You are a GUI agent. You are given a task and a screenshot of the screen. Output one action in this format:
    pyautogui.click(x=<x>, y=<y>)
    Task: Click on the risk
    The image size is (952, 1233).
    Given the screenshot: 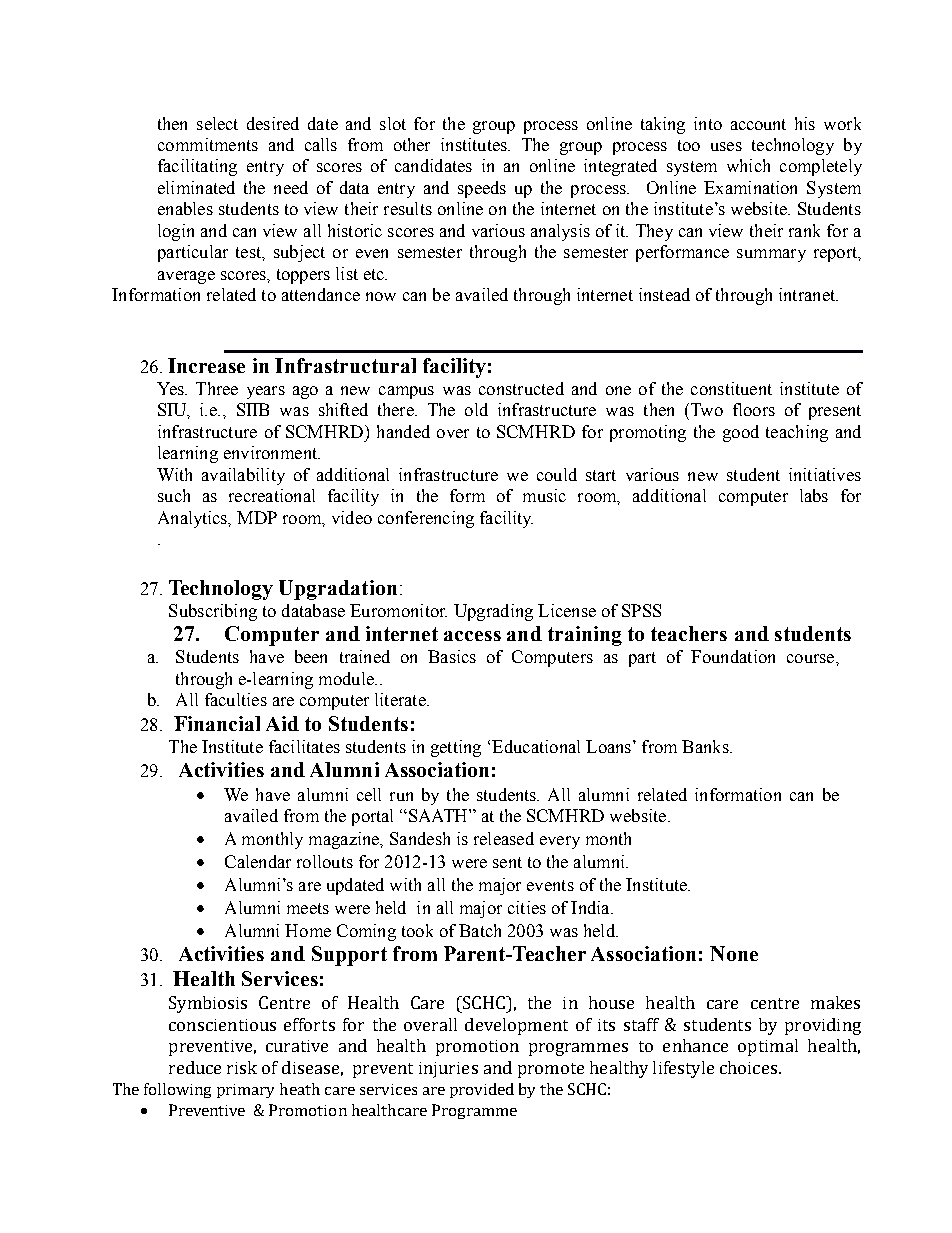 What is the action you would take?
    pyautogui.click(x=242, y=1067)
